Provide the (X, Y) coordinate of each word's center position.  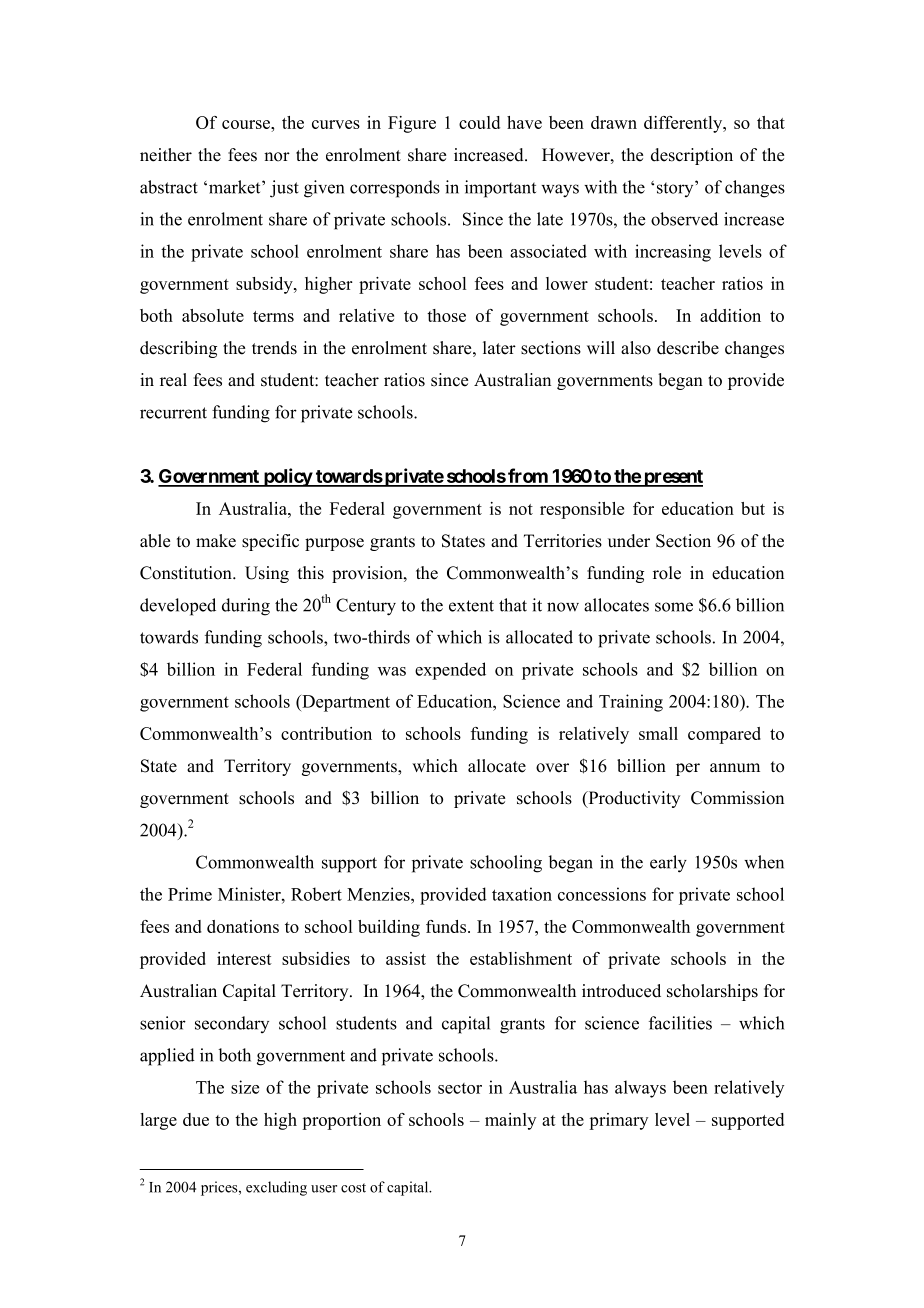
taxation (522, 894)
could (479, 122)
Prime (190, 894)
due (196, 1119)
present (672, 478)
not (521, 509)
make (216, 541)
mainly (510, 1121)
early (668, 864)
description (692, 156)
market (236, 187)
